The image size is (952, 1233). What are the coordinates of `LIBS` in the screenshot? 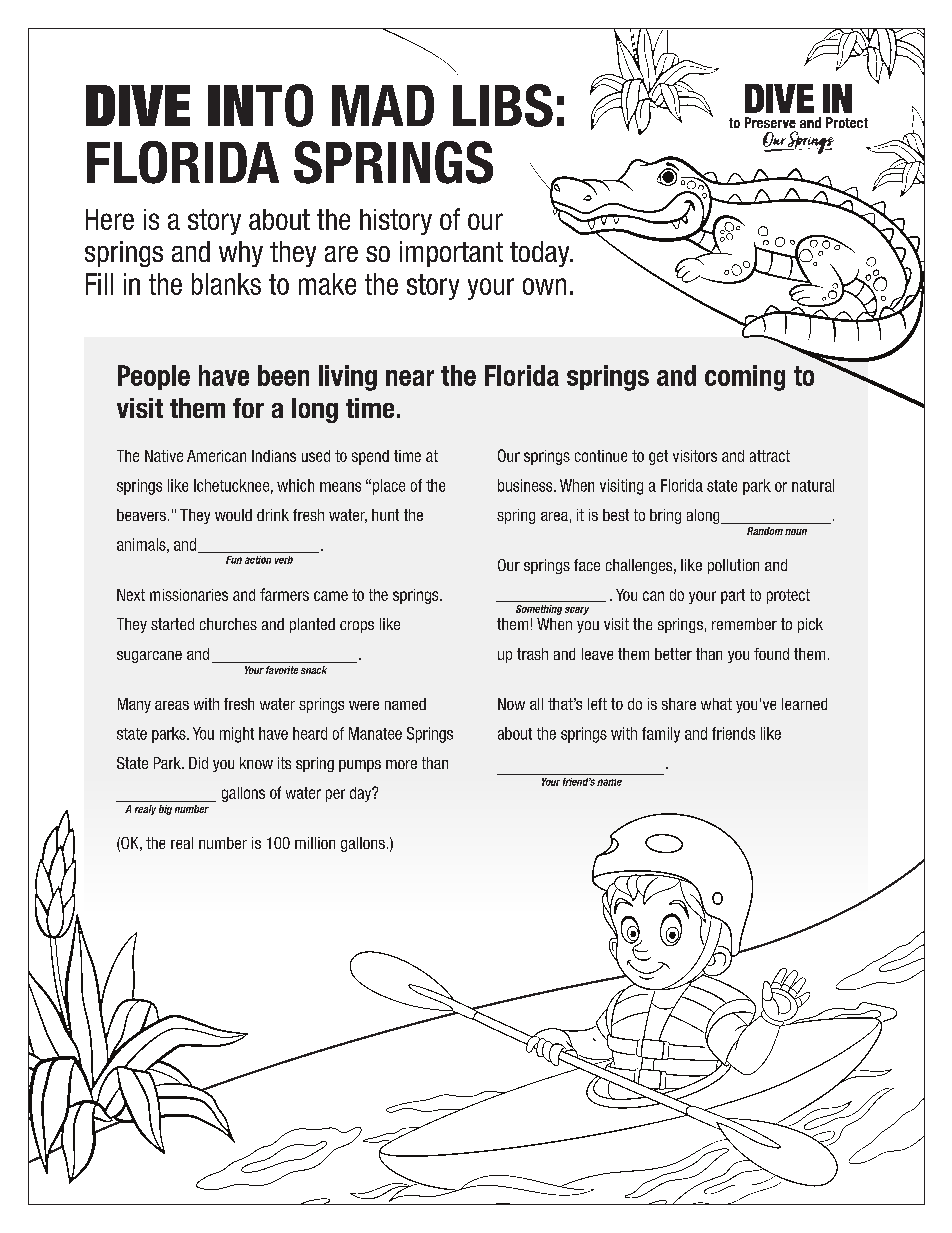 It's located at (503, 105).
